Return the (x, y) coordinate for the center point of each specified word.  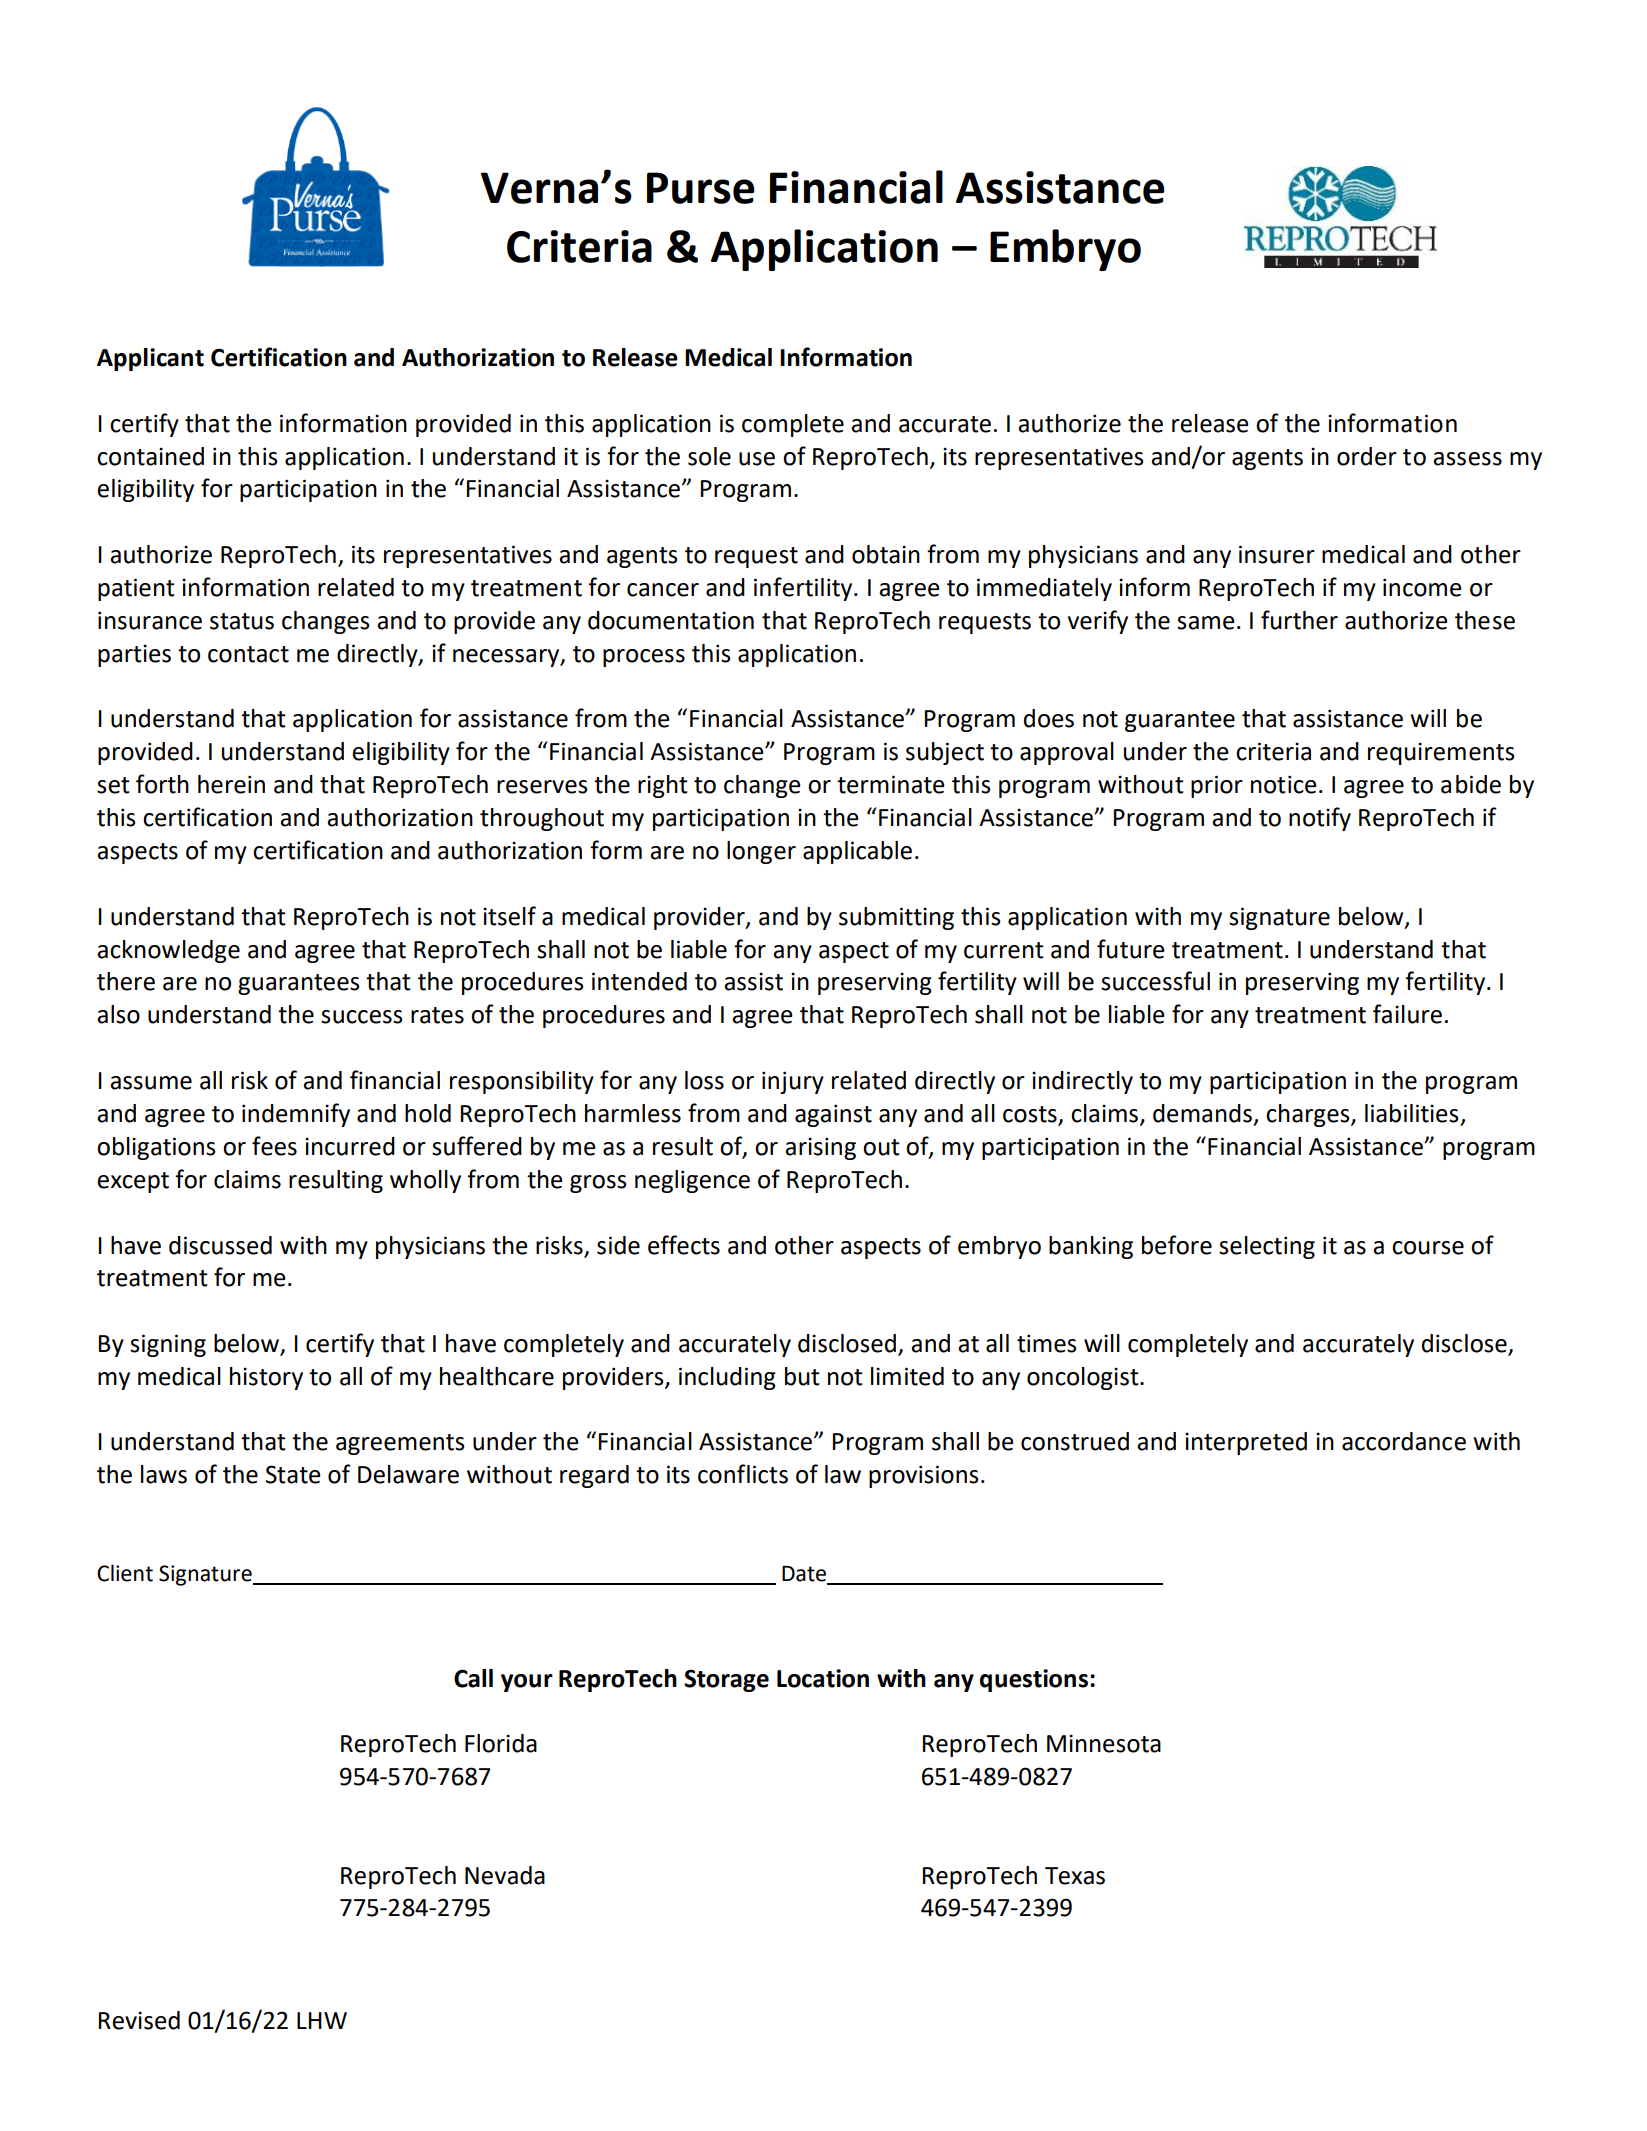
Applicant (150, 359)
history (266, 1378)
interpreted (1246, 1443)
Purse (701, 188)
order (1367, 456)
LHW (322, 2020)
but (802, 1376)
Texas (1075, 1876)
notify (1320, 819)
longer (761, 852)
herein (231, 784)
